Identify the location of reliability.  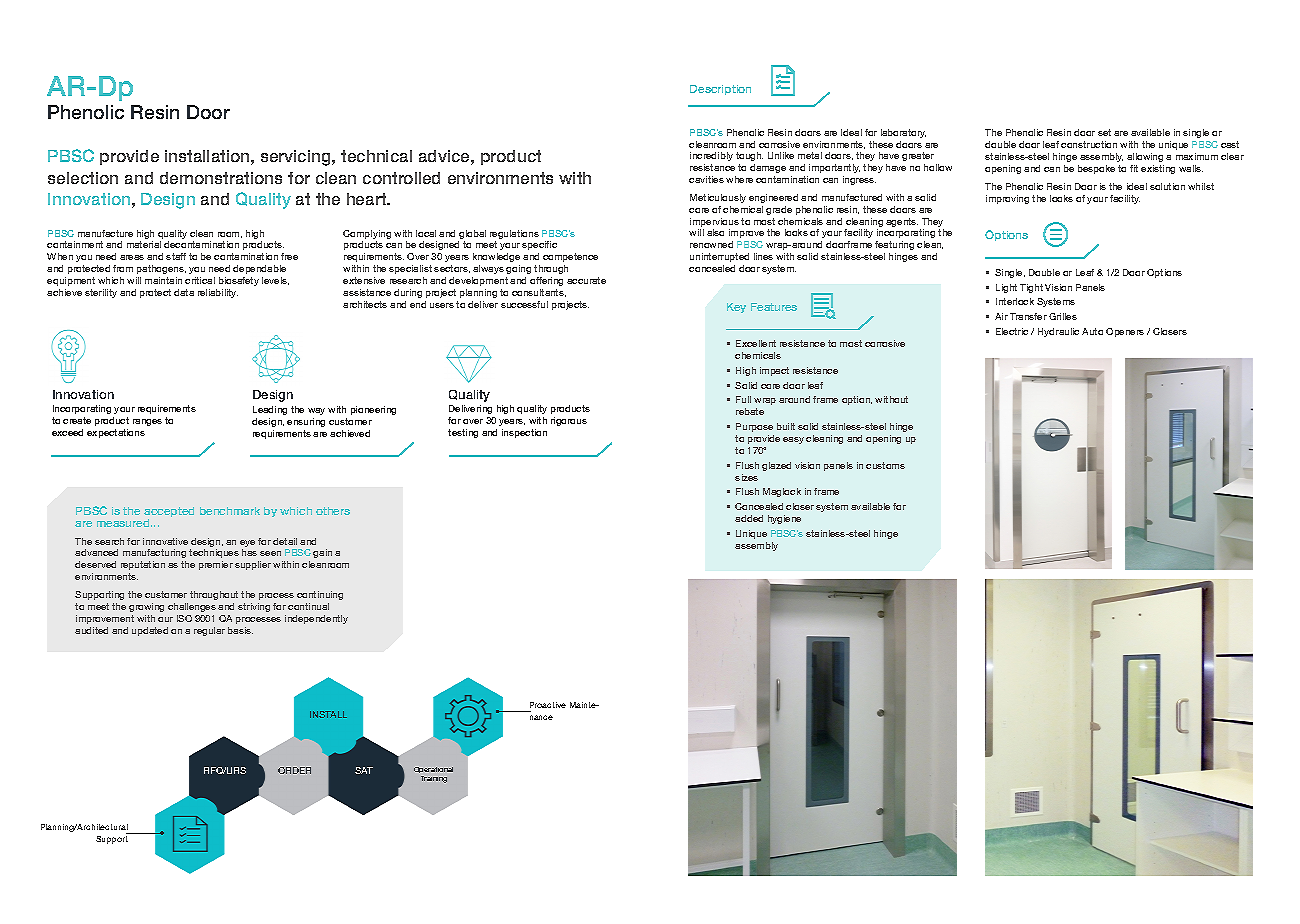
(218, 293).
